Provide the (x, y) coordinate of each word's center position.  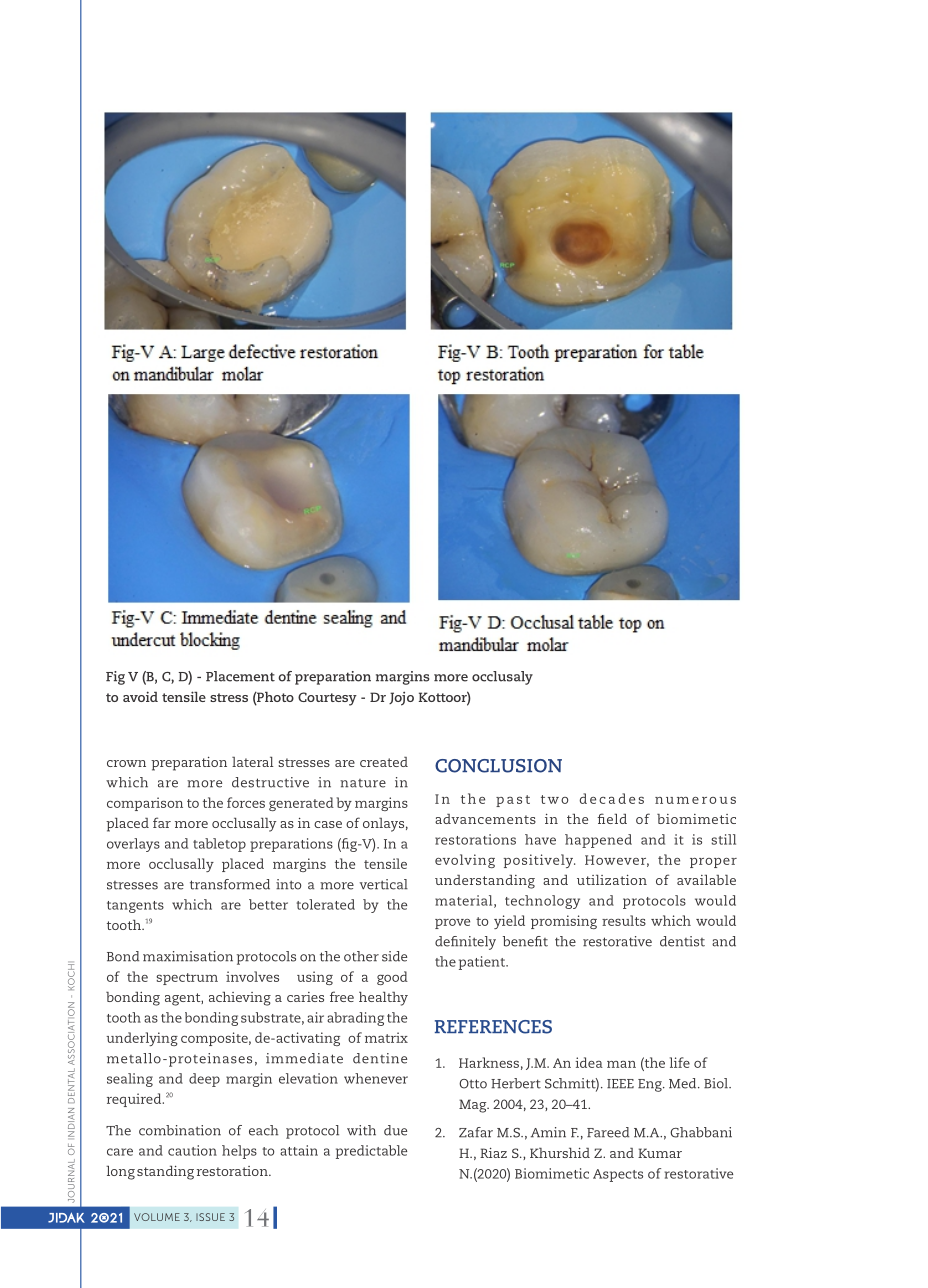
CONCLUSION (498, 766)
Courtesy (327, 699)
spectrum (187, 979)
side (394, 956)
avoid (140, 696)
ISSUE (210, 1217)
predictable (371, 1152)
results (624, 920)
